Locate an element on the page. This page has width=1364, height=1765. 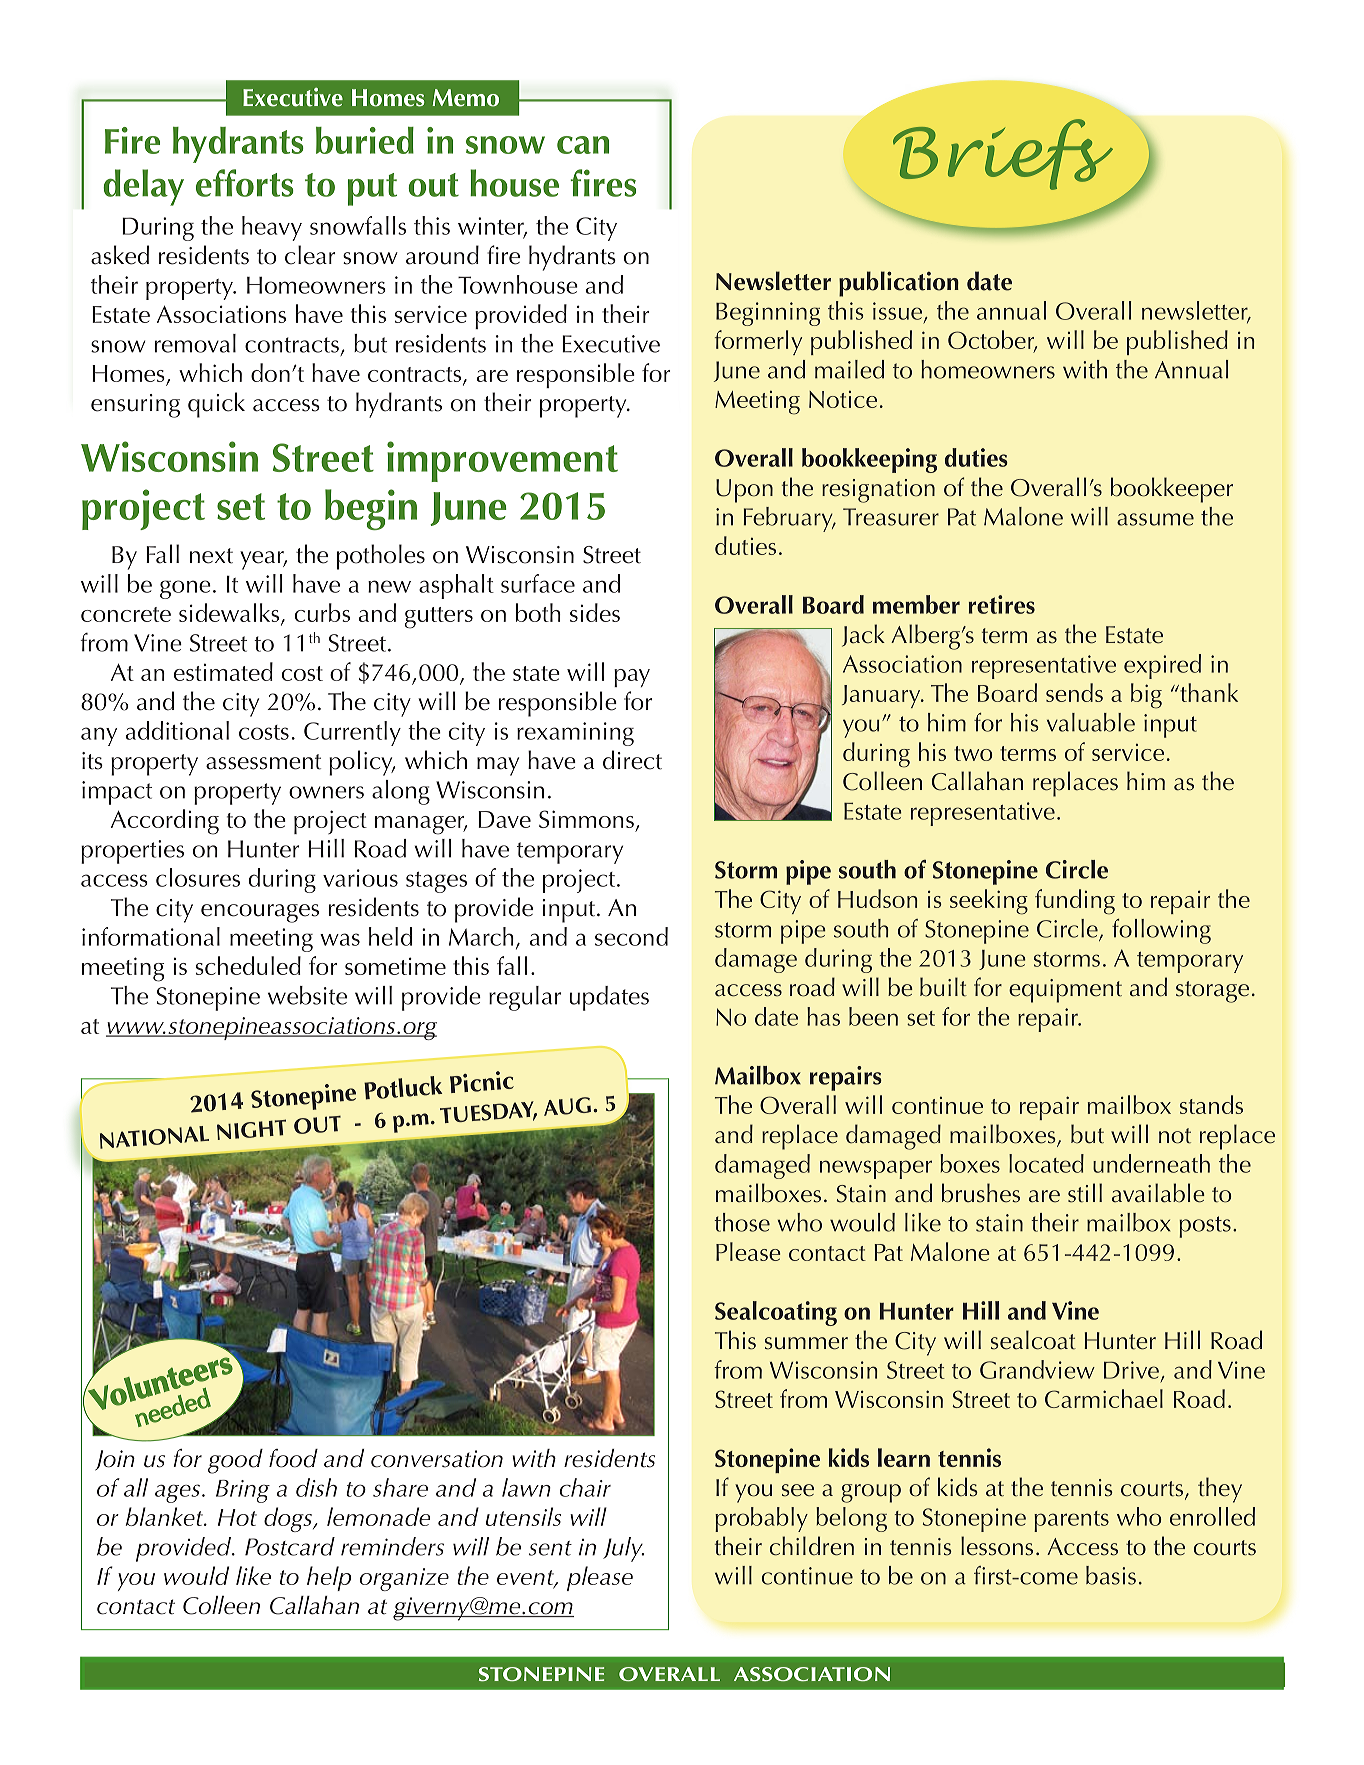
can is located at coordinates (583, 145).
